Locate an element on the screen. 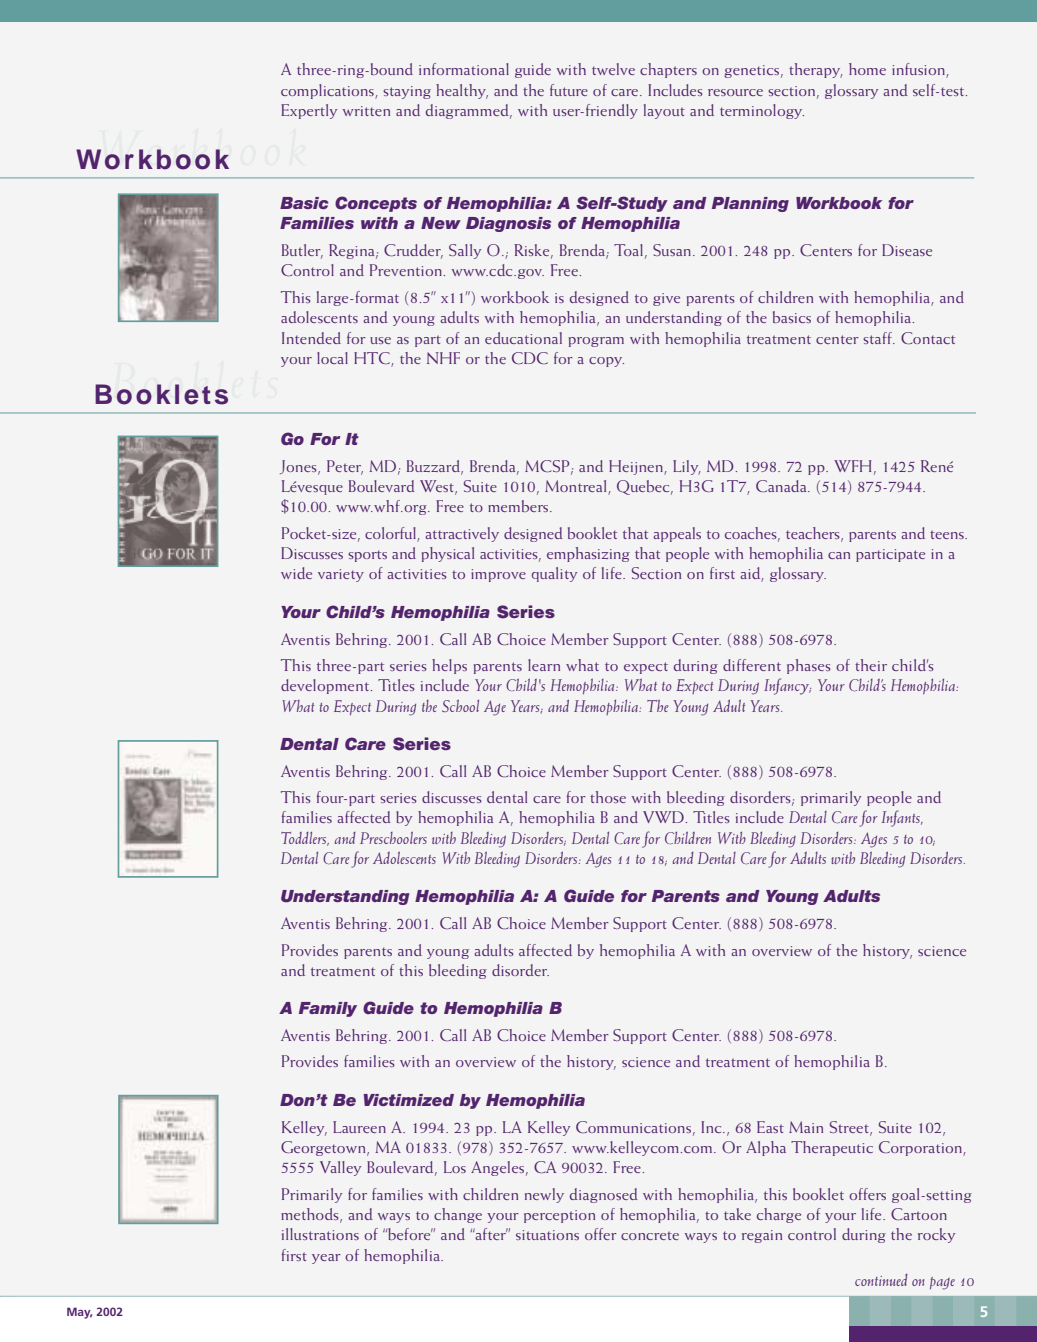  Canada is located at coordinates (782, 486).
